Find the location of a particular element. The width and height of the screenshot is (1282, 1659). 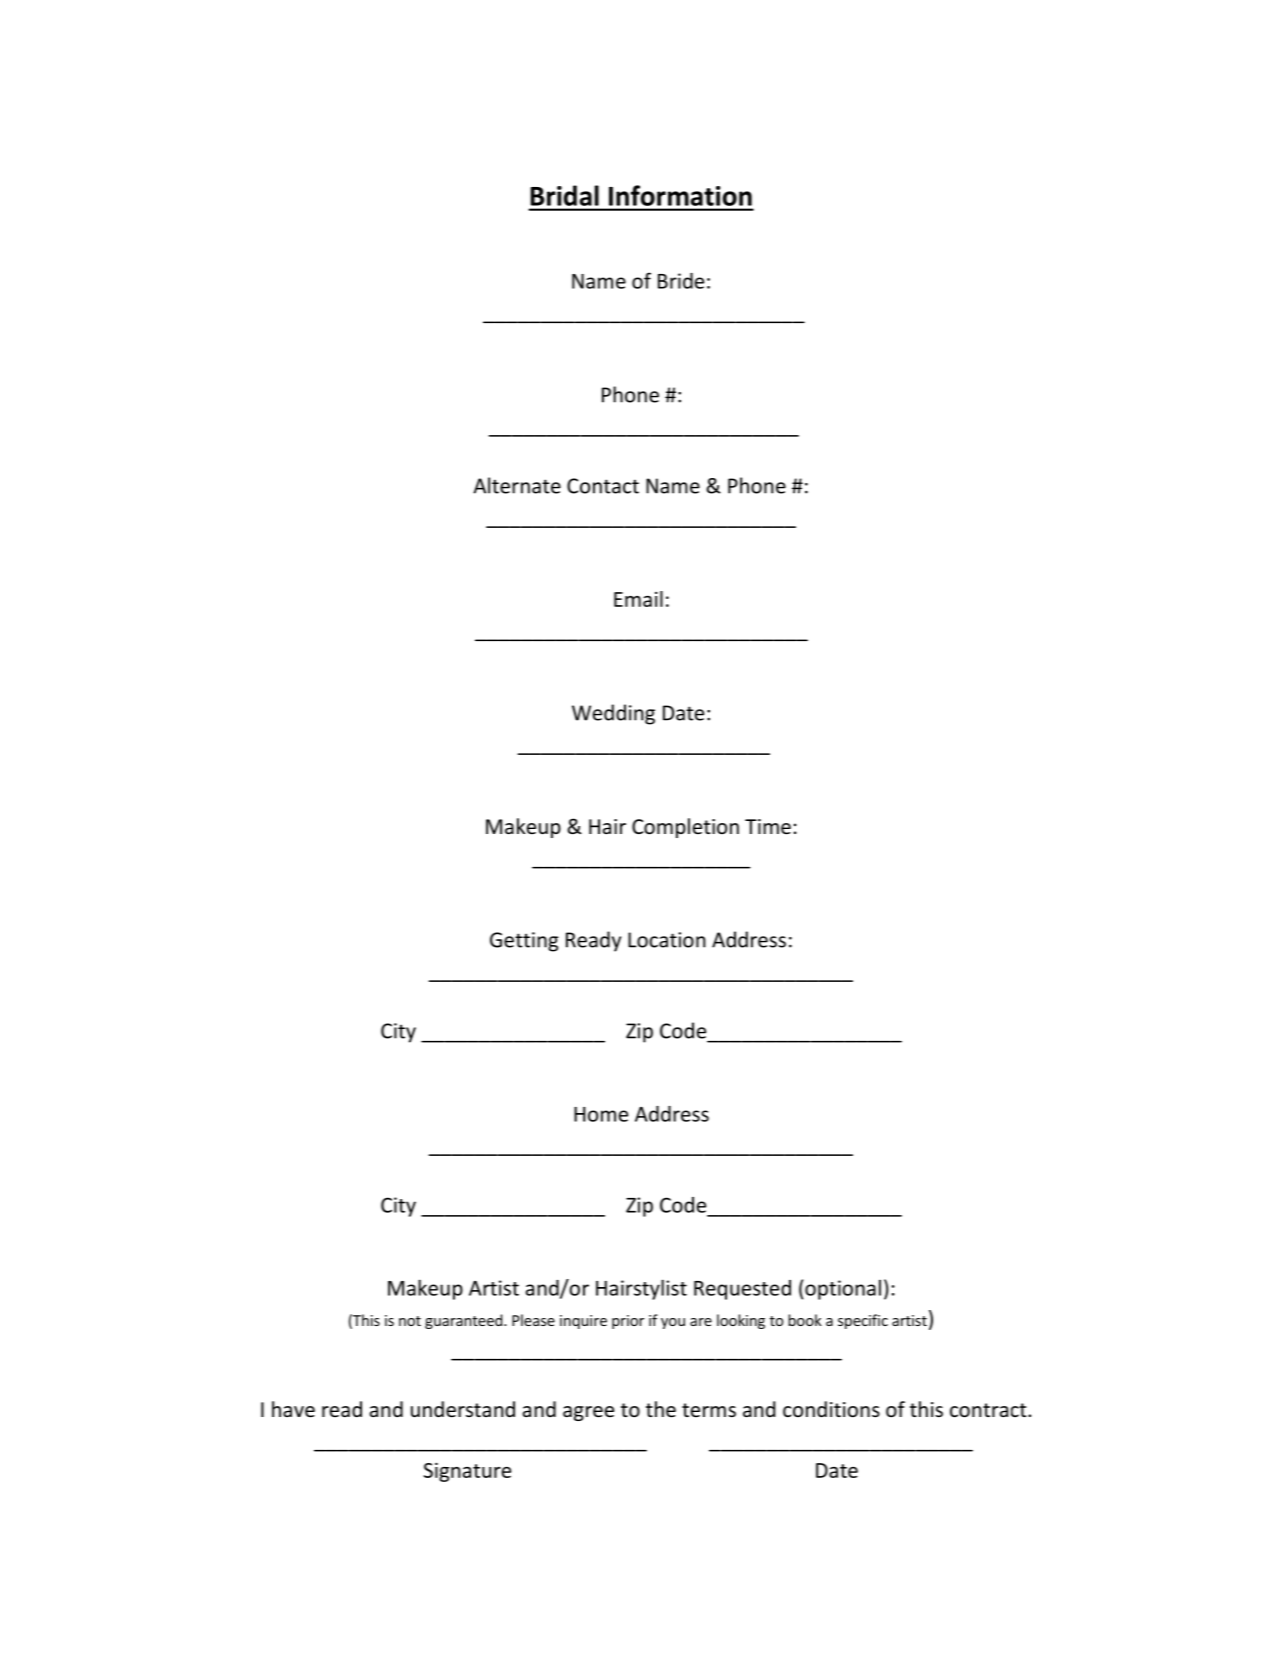

Email is located at coordinates (638, 599).
